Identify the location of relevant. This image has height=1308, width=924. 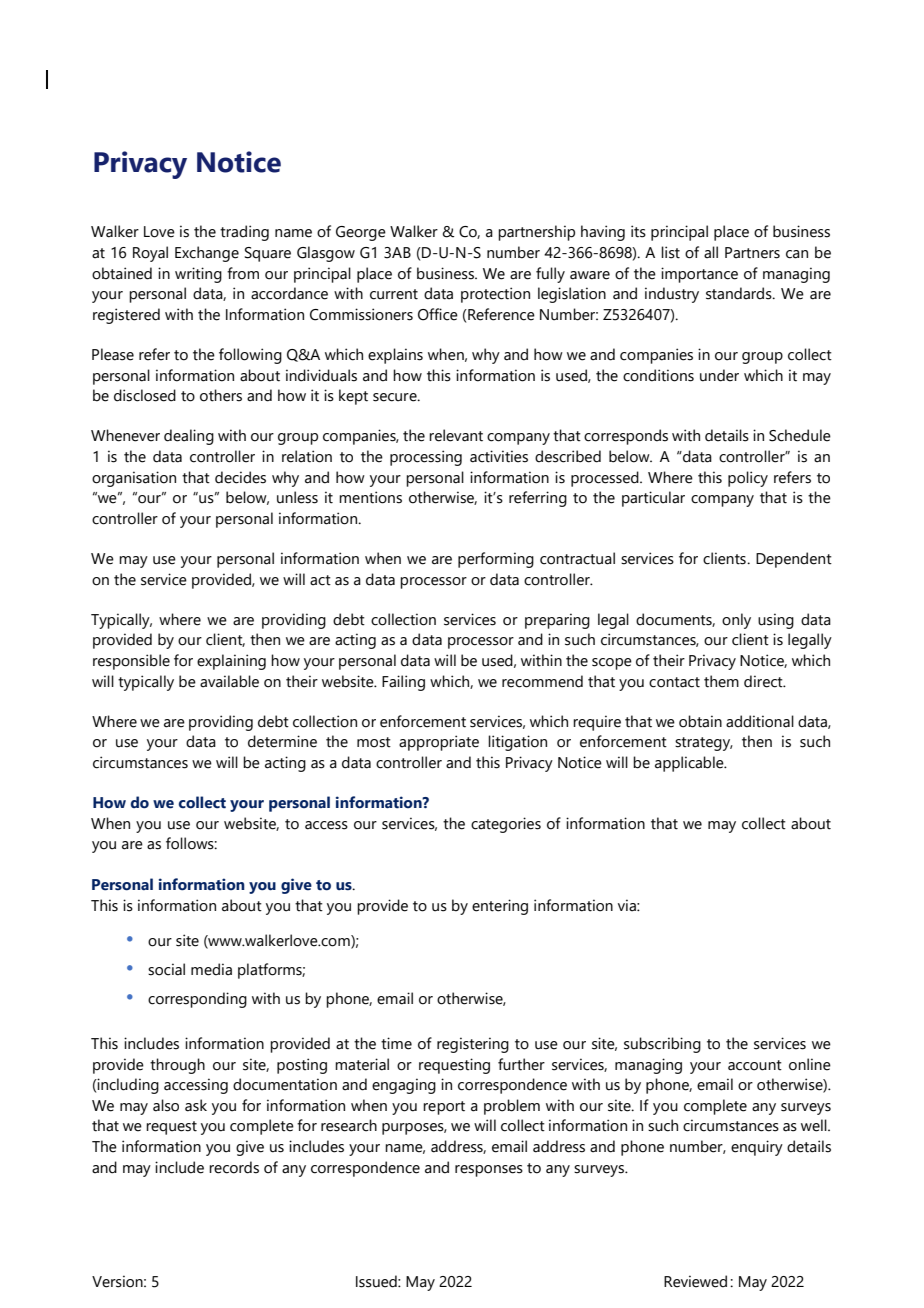
(456, 435).
